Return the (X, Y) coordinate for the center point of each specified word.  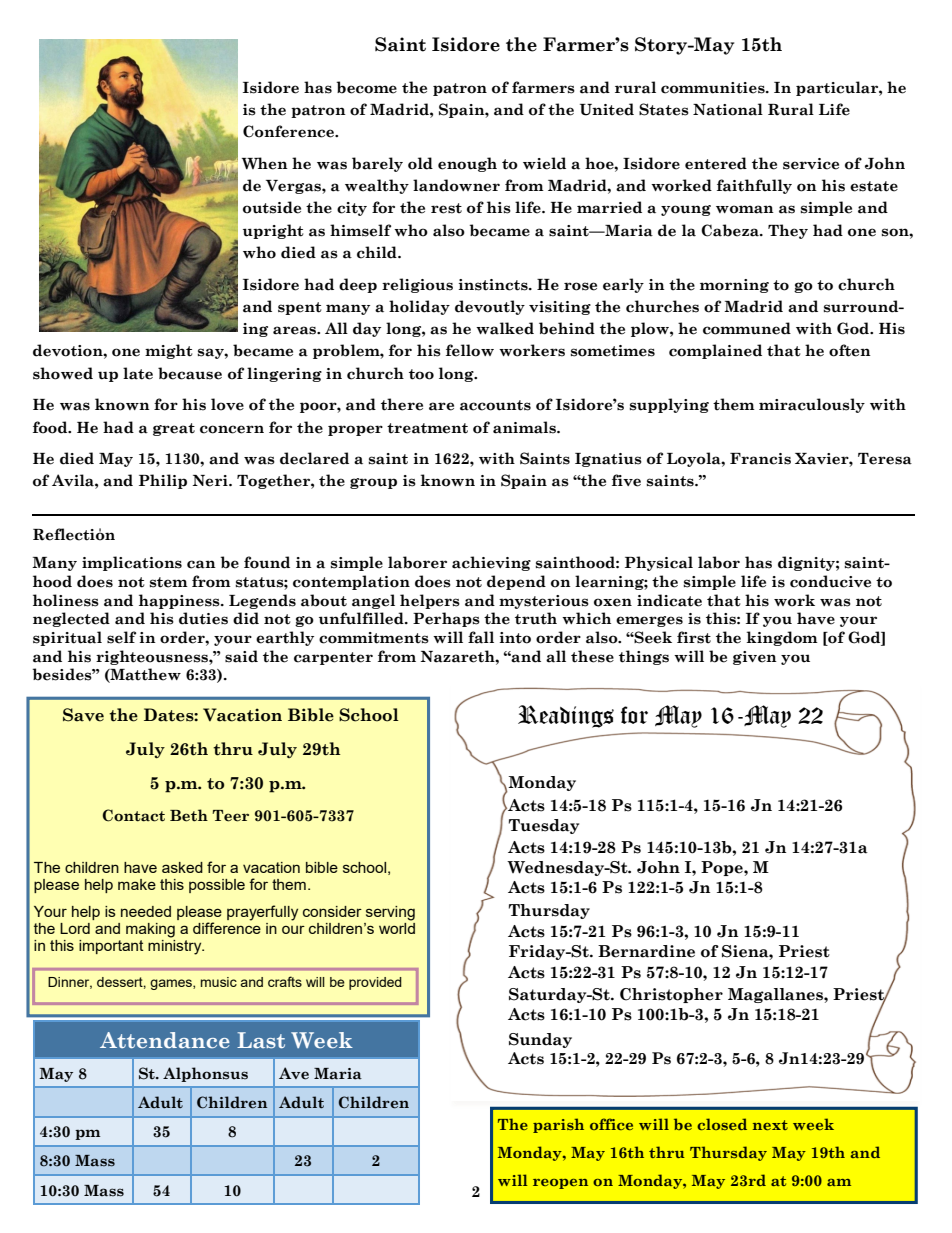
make (137, 884)
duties (203, 618)
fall (481, 637)
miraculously (812, 405)
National (728, 109)
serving (390, 913)
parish (558, 1125)
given (755, 658)
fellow (470, 350)
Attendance (165, 1040)
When (265, 163)
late (138, 373)
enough (467, 164)
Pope (723, 868)
